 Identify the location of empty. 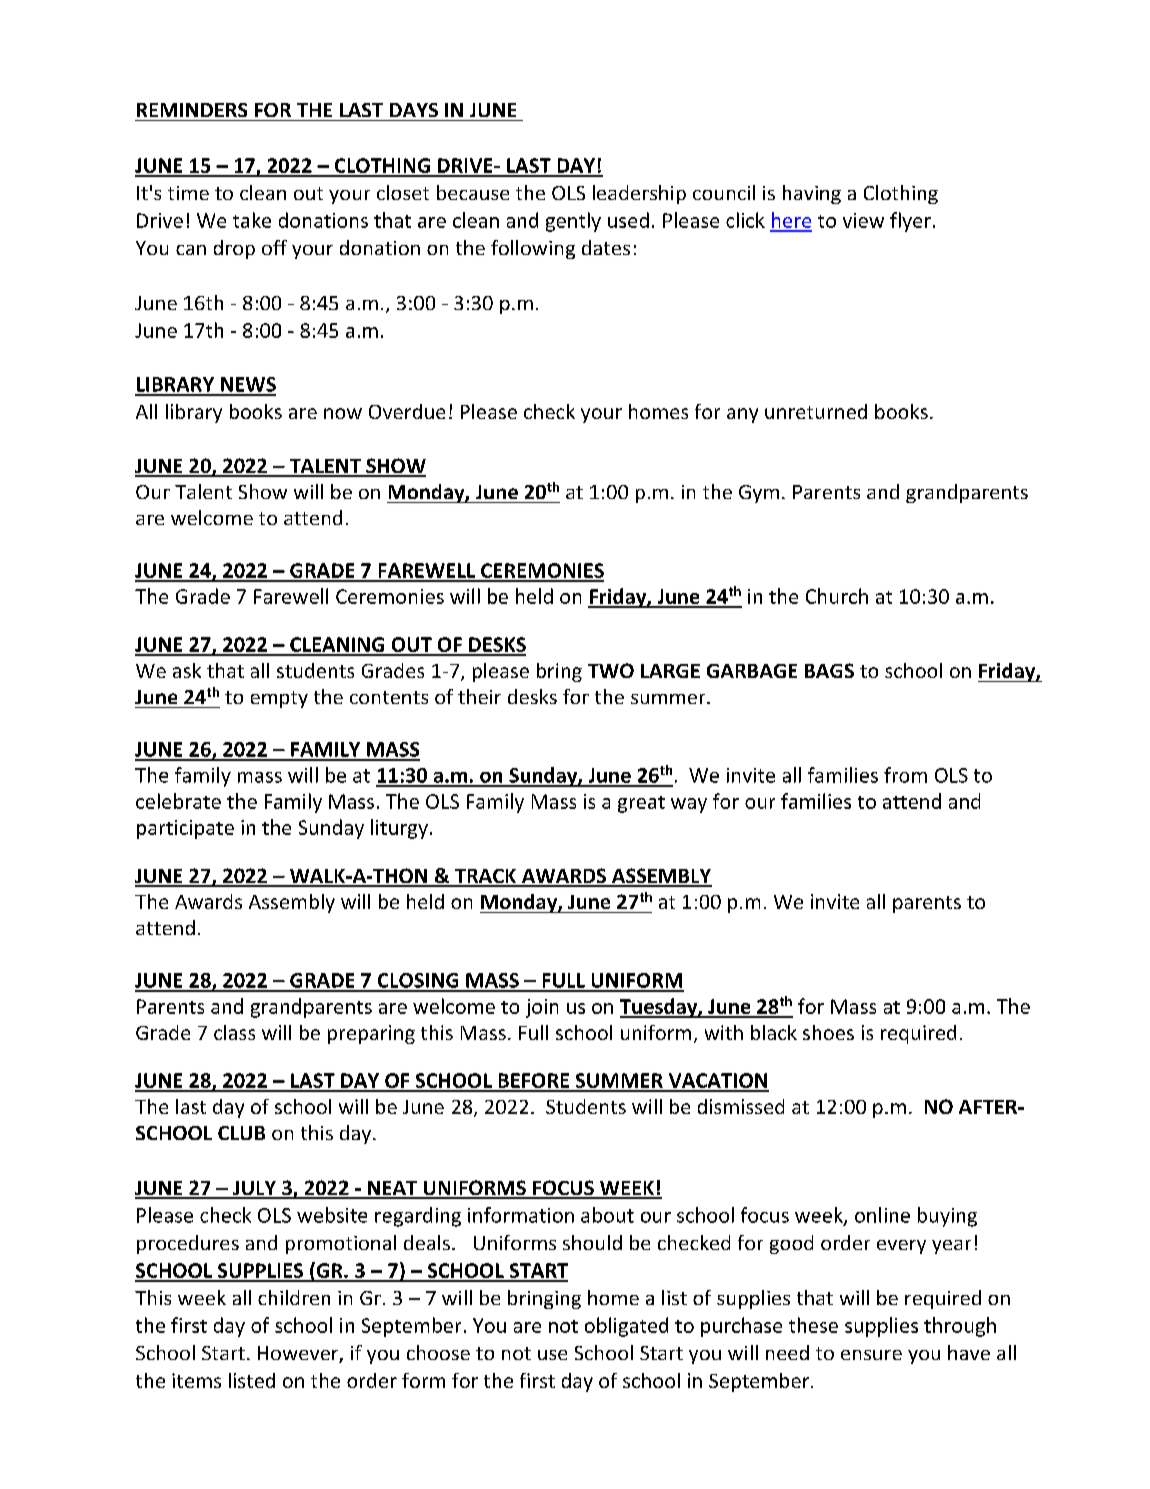
(279, 699).
